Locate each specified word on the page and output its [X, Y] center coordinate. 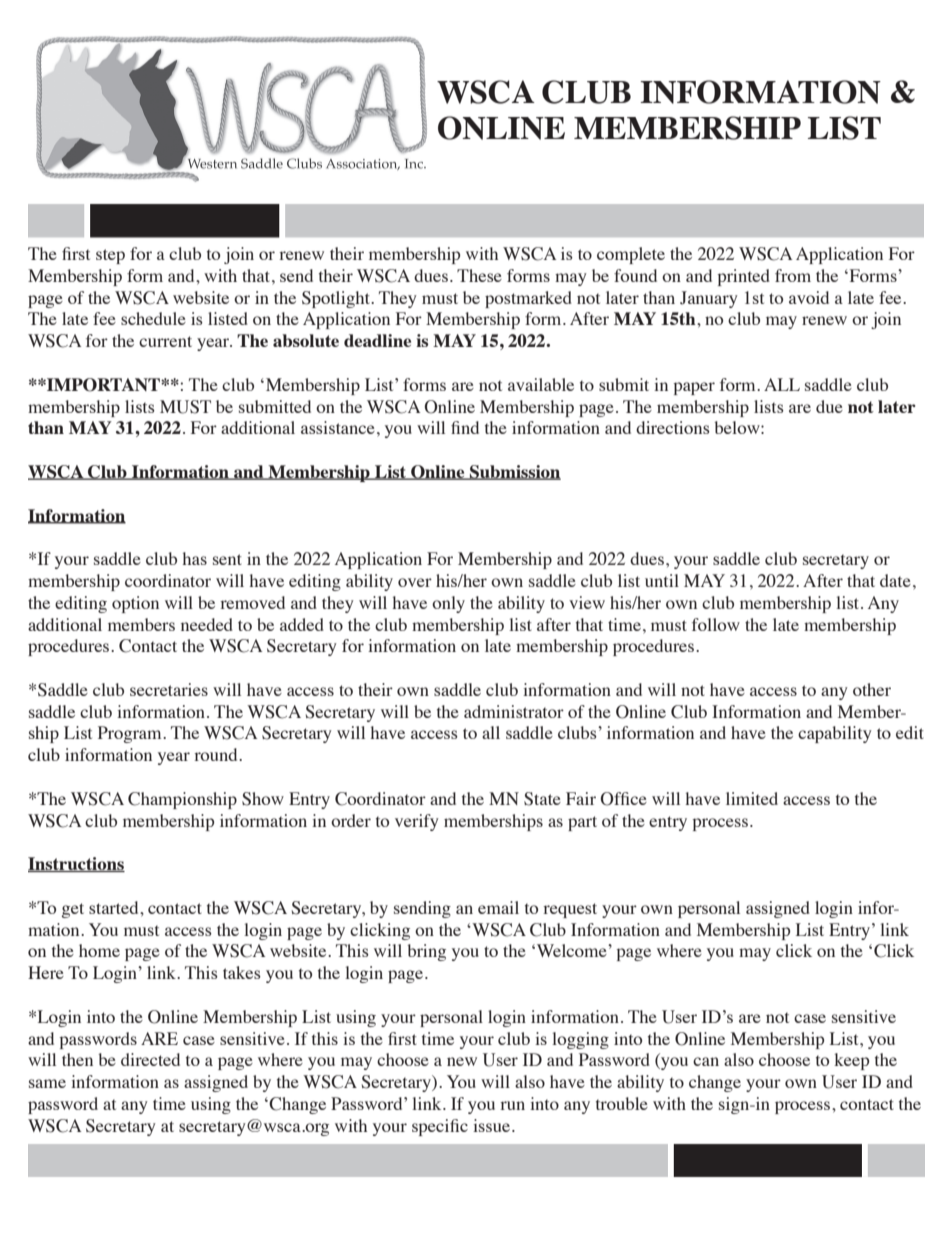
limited [752, 798]
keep [851, 1061]
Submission [514, 472]
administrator [514, 711]
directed [150, 1059]
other [872, 689]
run [512, 1105]
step [110, 256]
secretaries [169, 689]
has [194, 558]
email [498, 907]
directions [673, 427]
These [479, 275]
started [115, 907]
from [793, 275]
